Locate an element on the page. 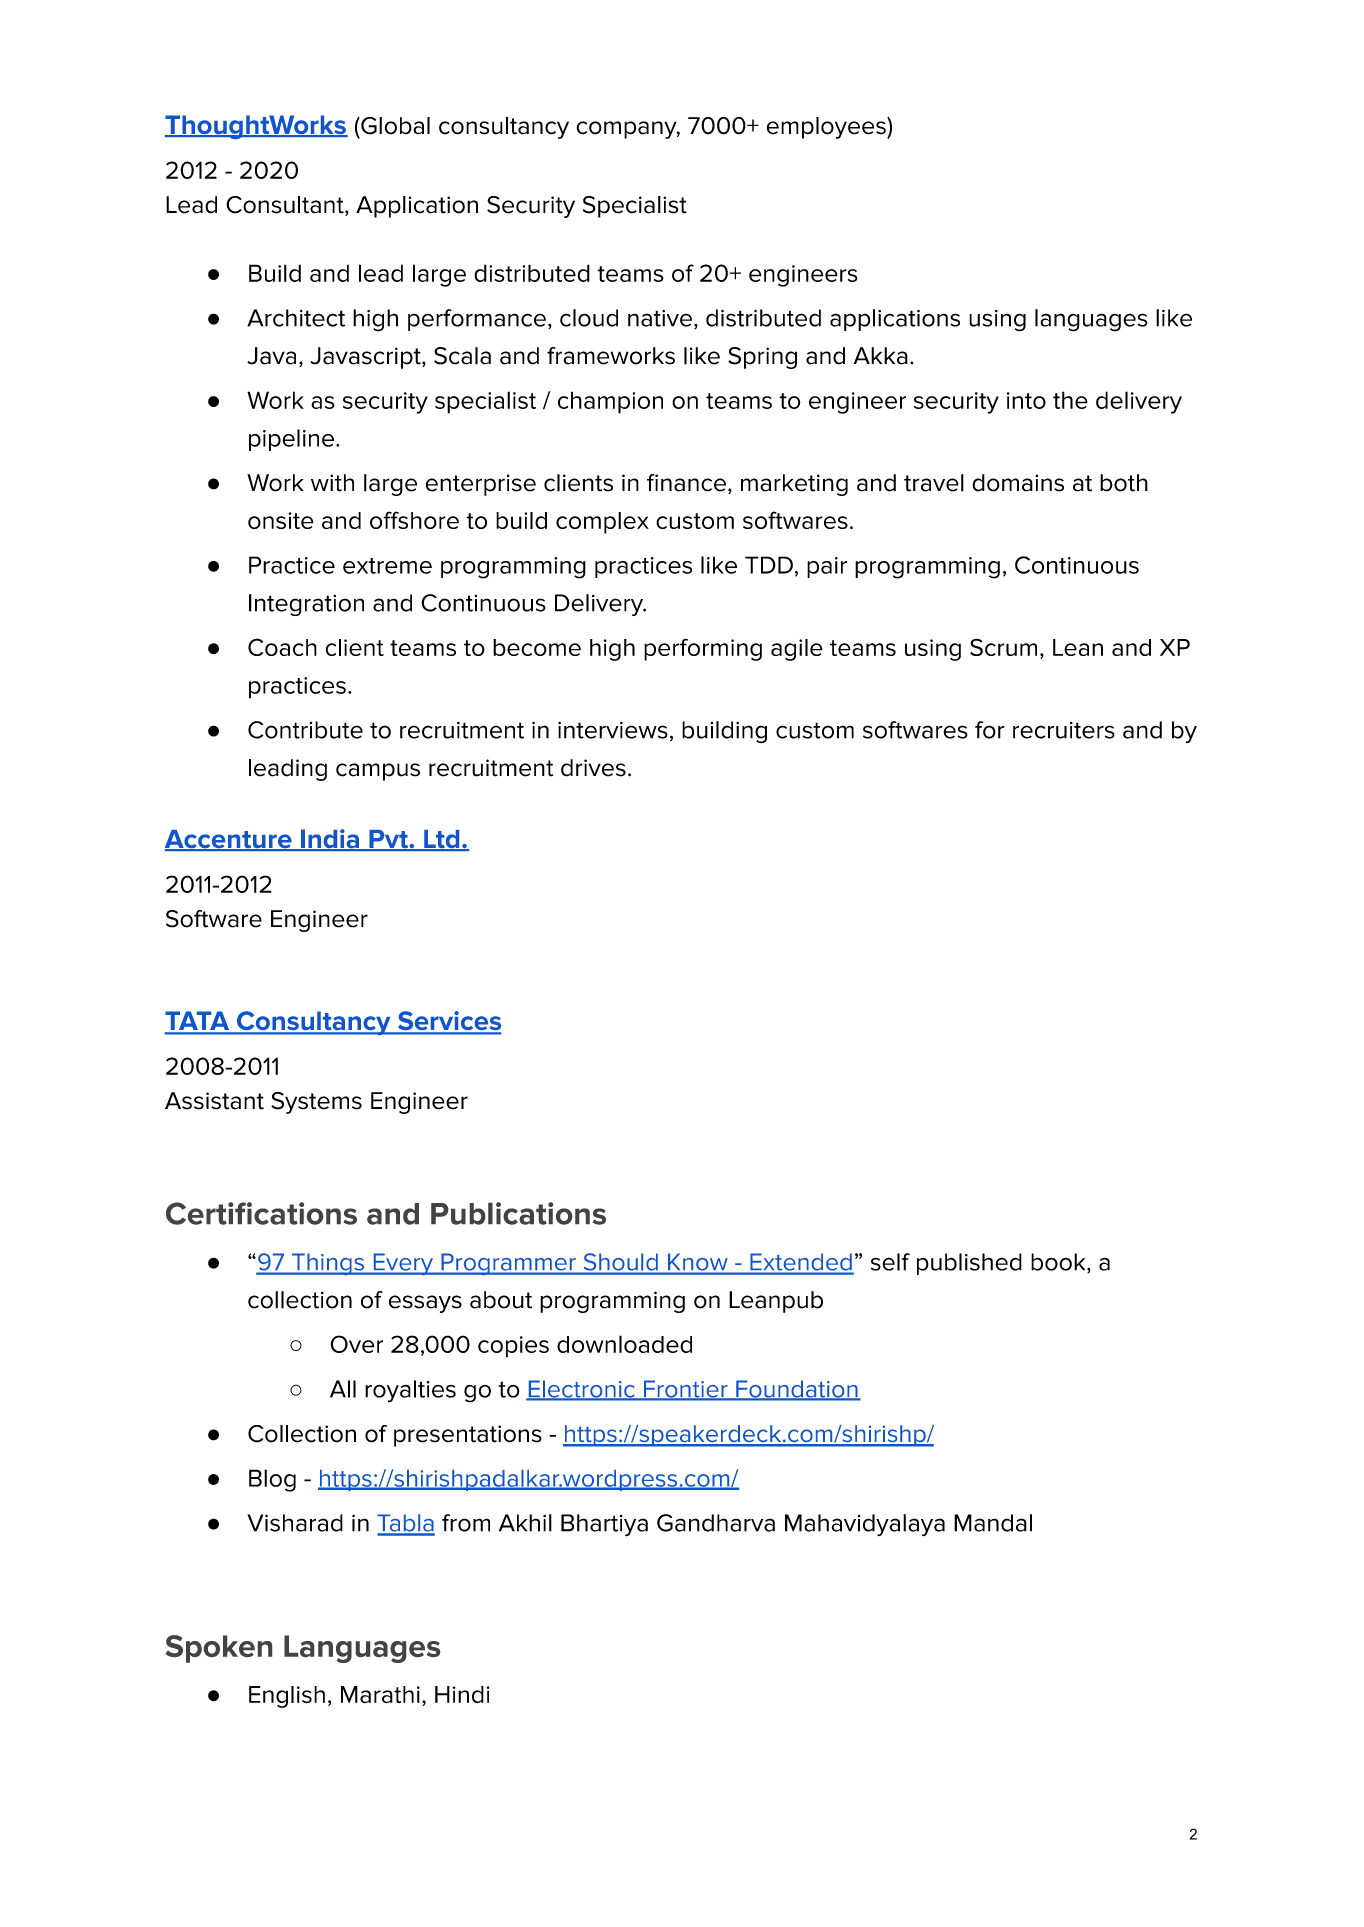  Systems is located at coordinates (316, 1103).
